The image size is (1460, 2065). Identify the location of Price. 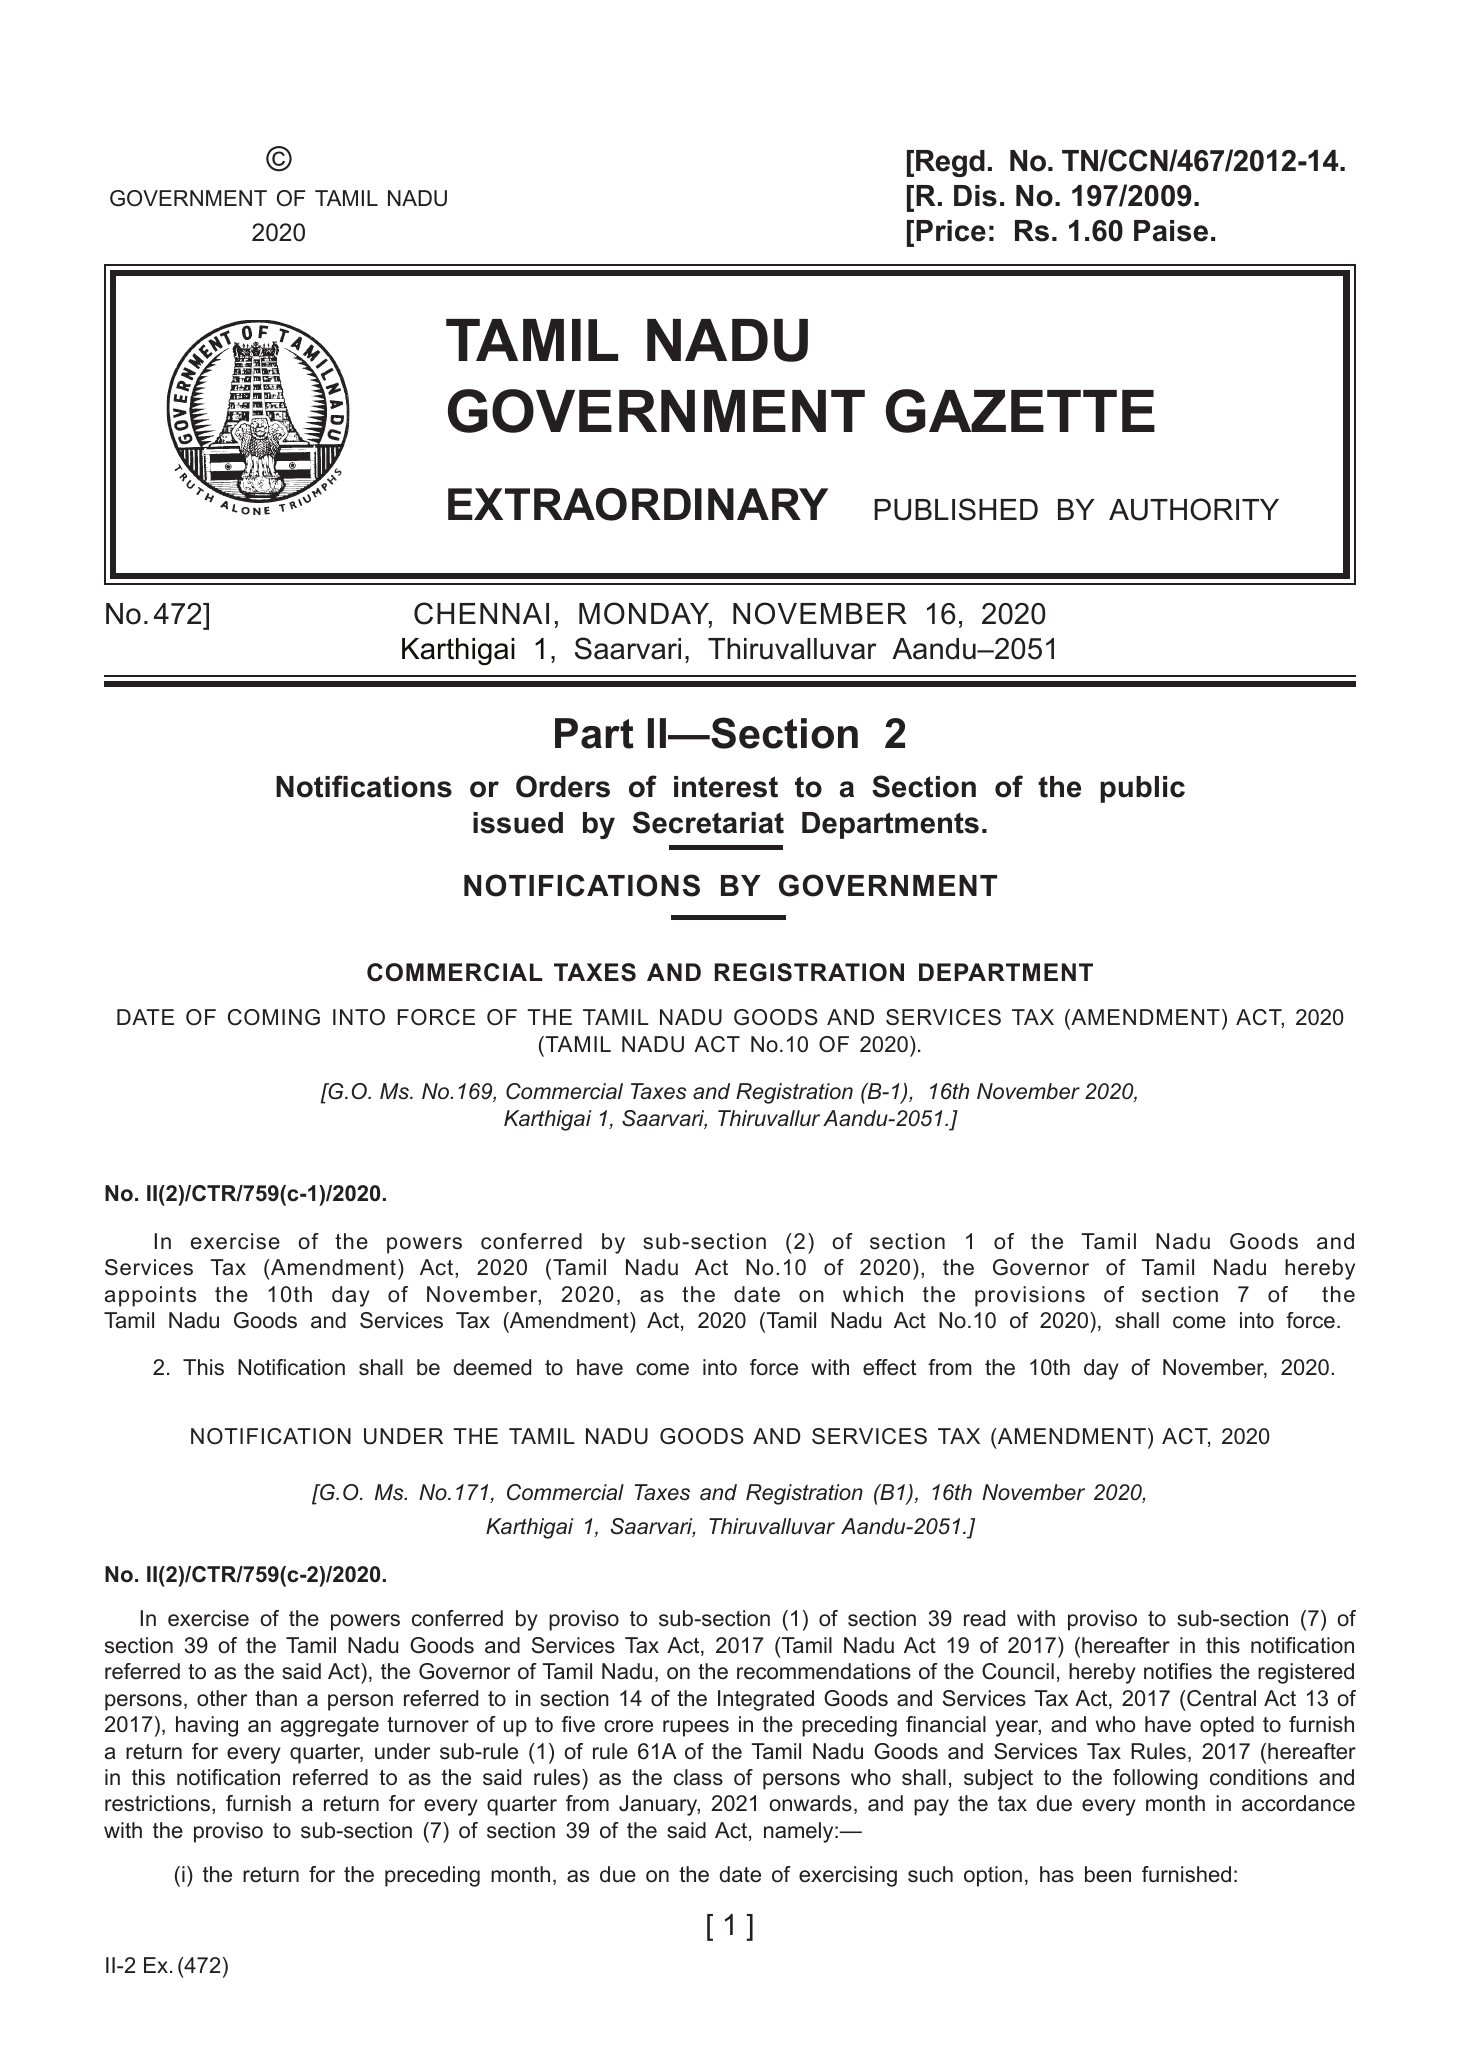
(951, 231).
